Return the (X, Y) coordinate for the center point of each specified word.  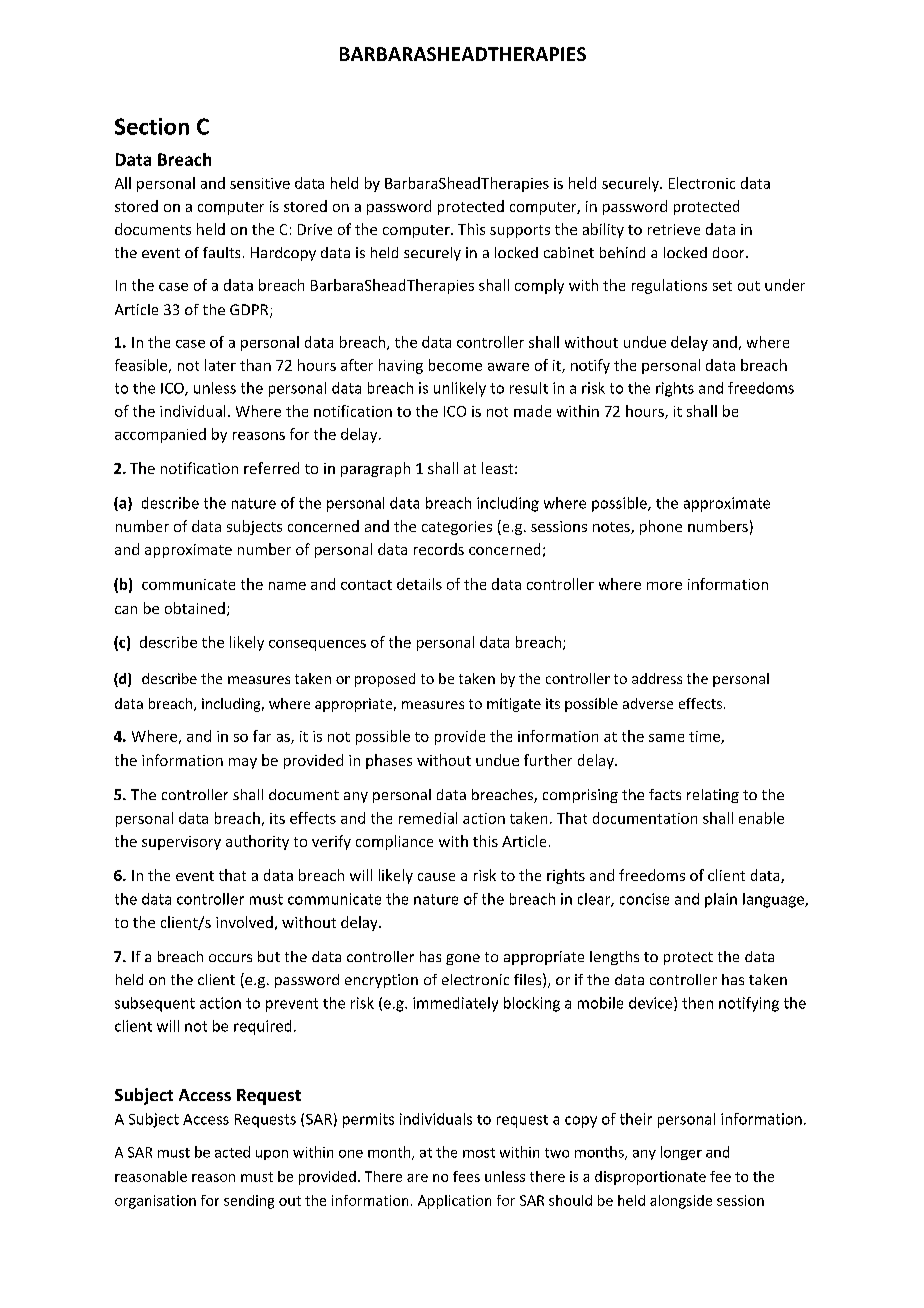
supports (520, 231)
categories (457, 528)
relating (713, 796)
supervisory (181, 843)
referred (271, 468)
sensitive (260, 183)
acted (232, 1152)
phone (661, 527)
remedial (428, 818)
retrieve (674, 229)
